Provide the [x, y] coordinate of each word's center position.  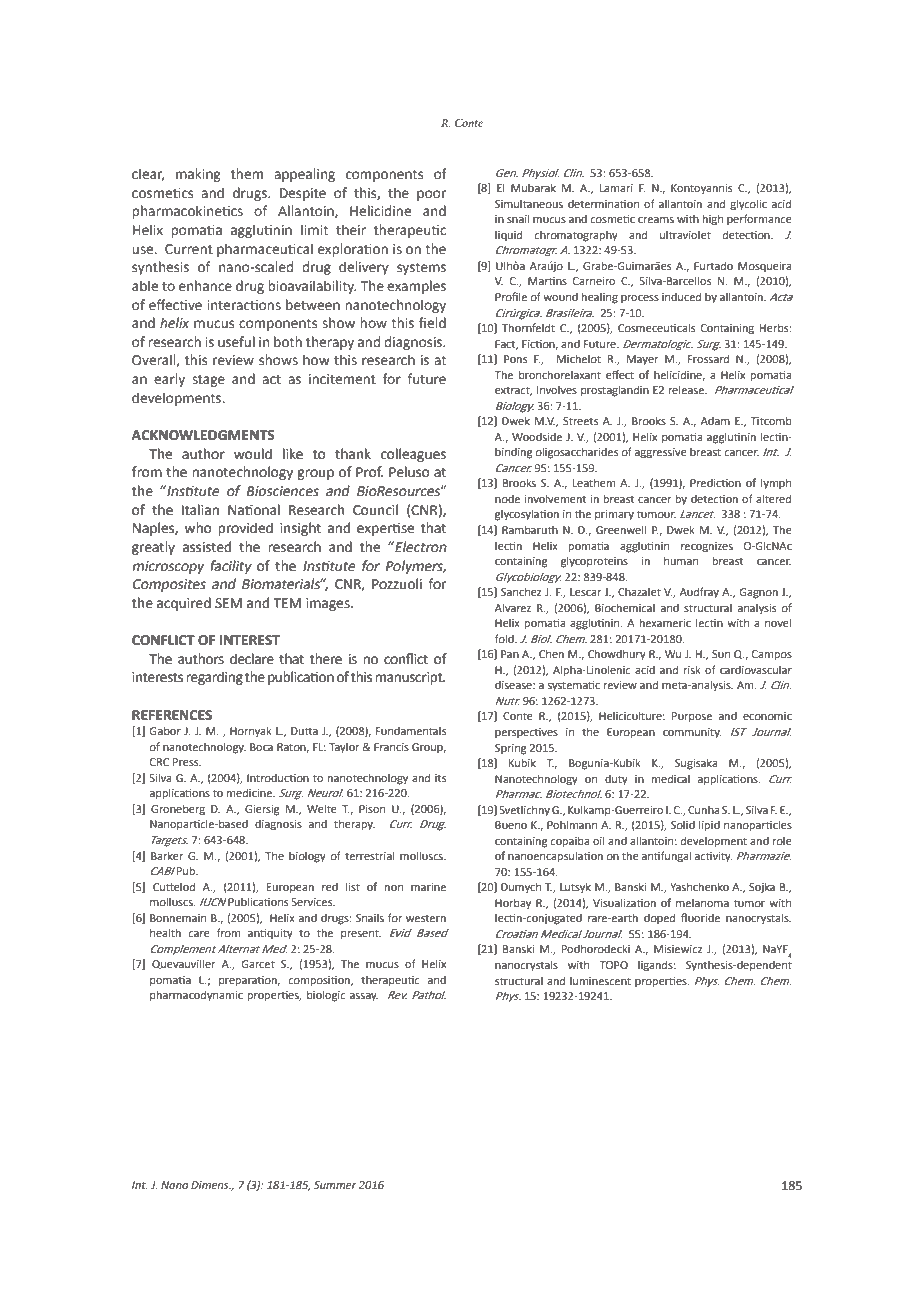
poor [431, 195]
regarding [214, 678]
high [713, 220]
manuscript [410, 678]
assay [364, 997]
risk [692, 669]
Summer [335, 1185]
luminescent [600, 981]
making [198, 175]
